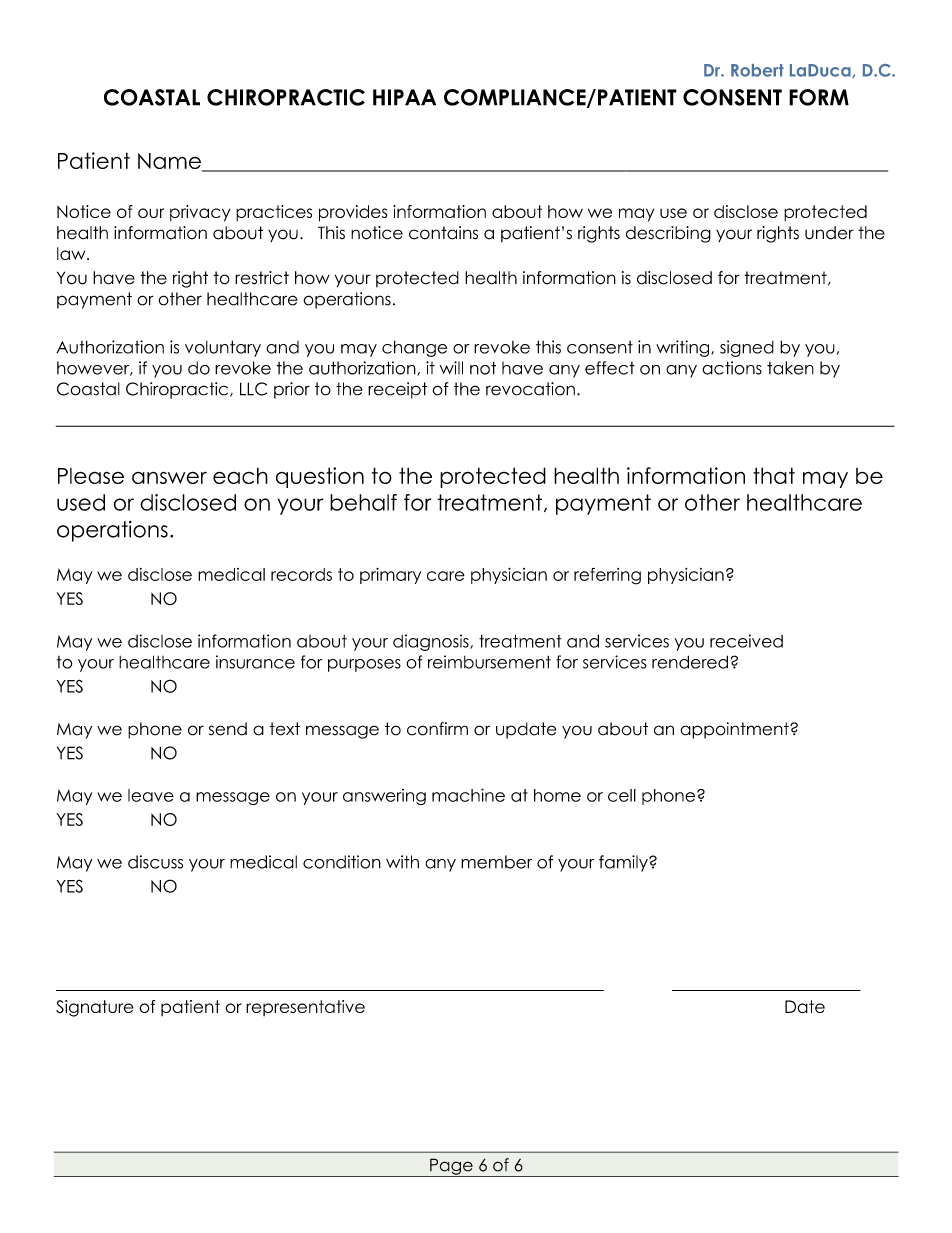 The width and height of the image is (952, 1233). Describe the element at coordinates (451, 368) in the image. I see `will` at that location.
